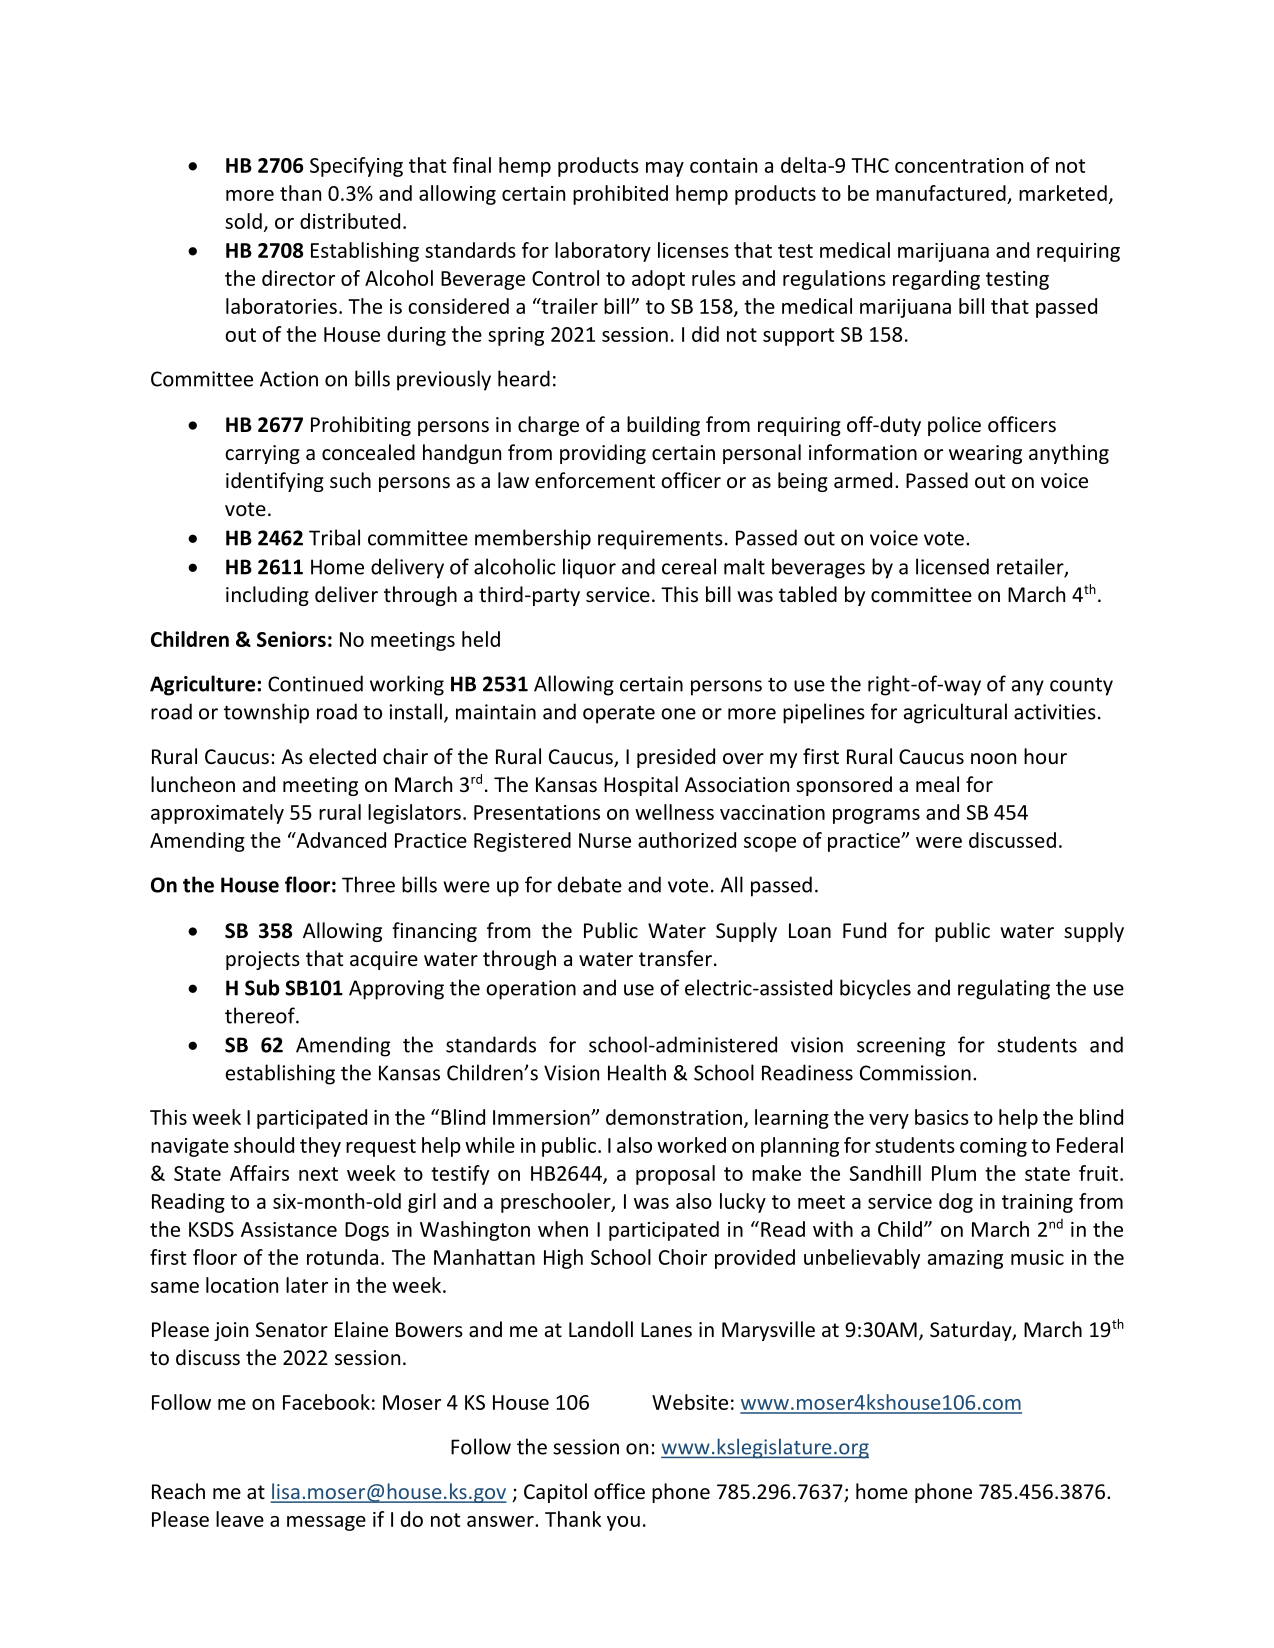 This page has width=1274, height=1648. Describe the element at coordinates (605, 840) in the page. I see `Nurse` at that location.
